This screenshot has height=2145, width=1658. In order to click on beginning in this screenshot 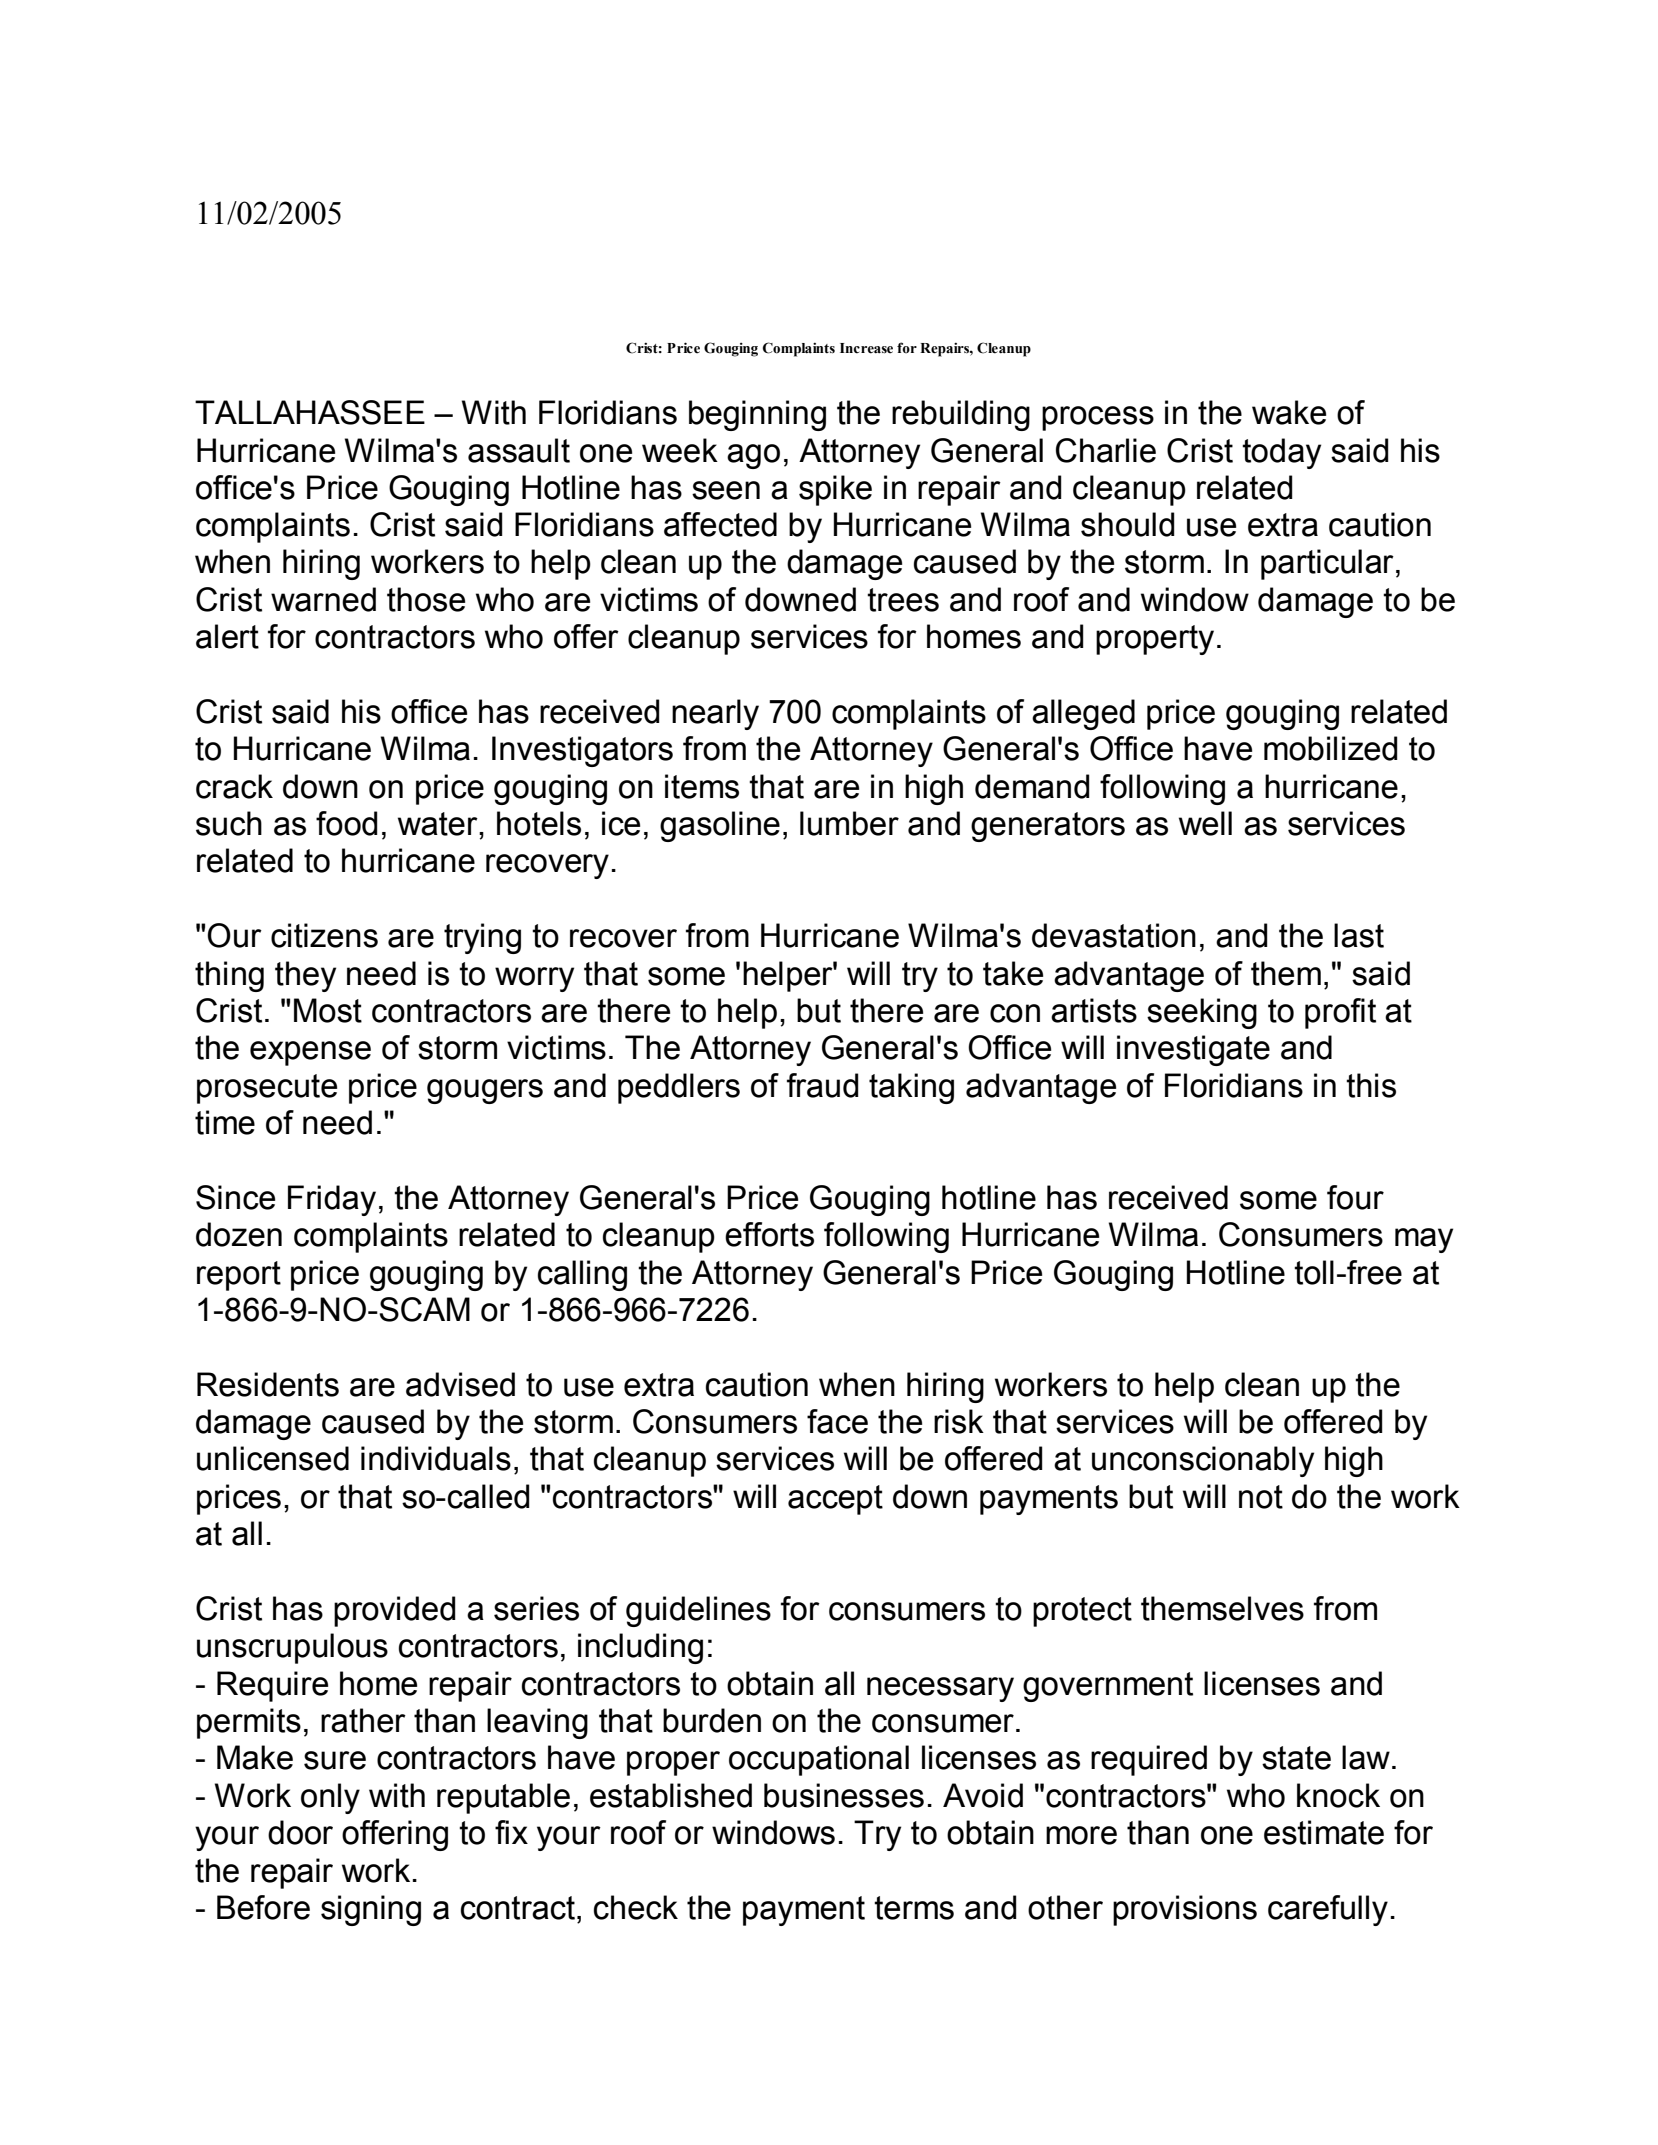, I will do `click(757, 415)`.
